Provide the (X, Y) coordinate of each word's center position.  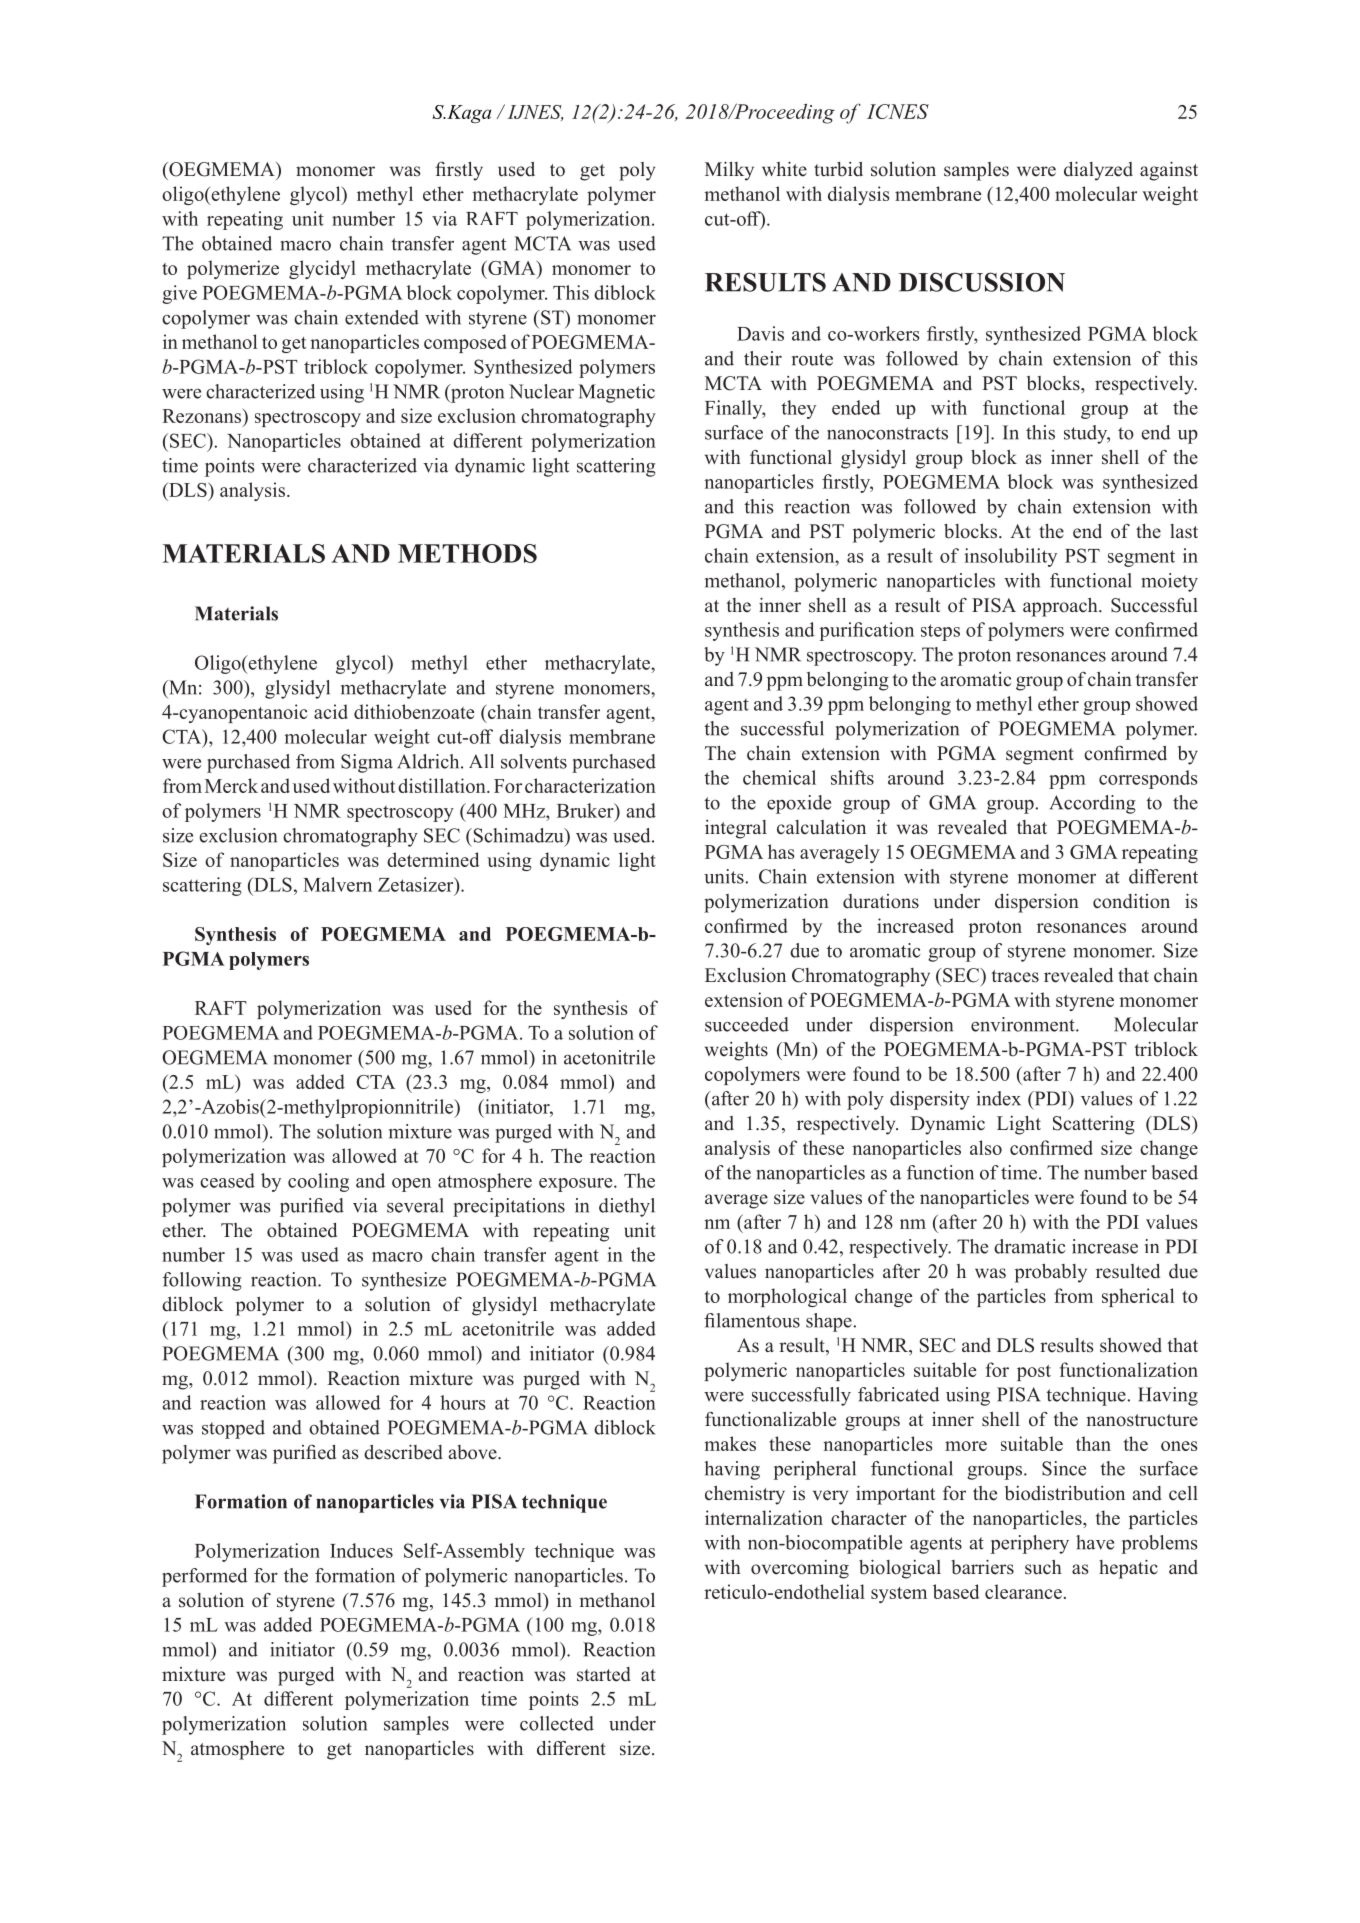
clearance (1023, 1591)
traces (1015, 976)
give (179, 294)
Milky (729, 171)
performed (205, 1577)
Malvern (337, 884)
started (604, 1674)
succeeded (747, 1024)
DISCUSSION (982, 282)
